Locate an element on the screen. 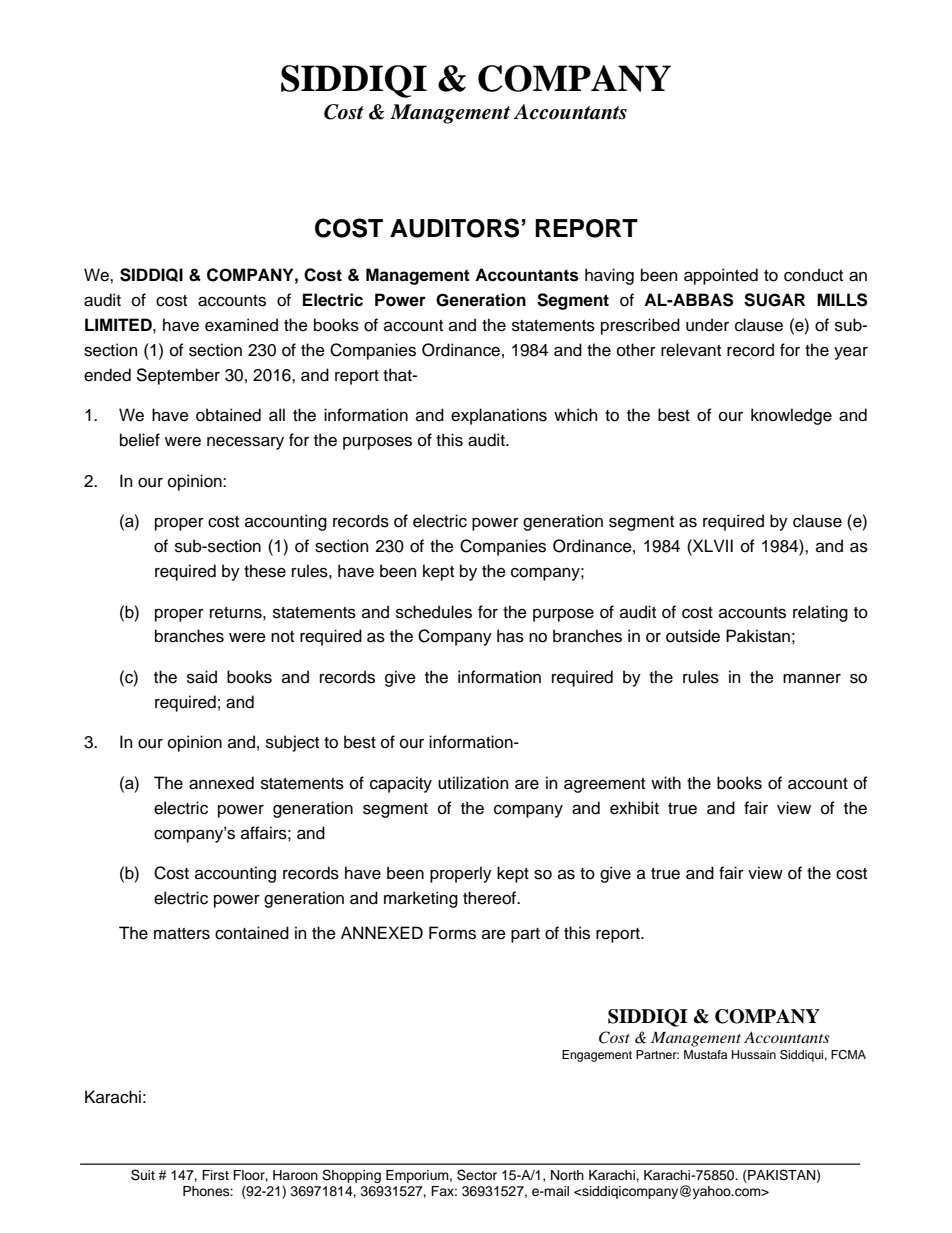 This screenshot has width=952, height=1233. with is located at coordinates (666, 782).
